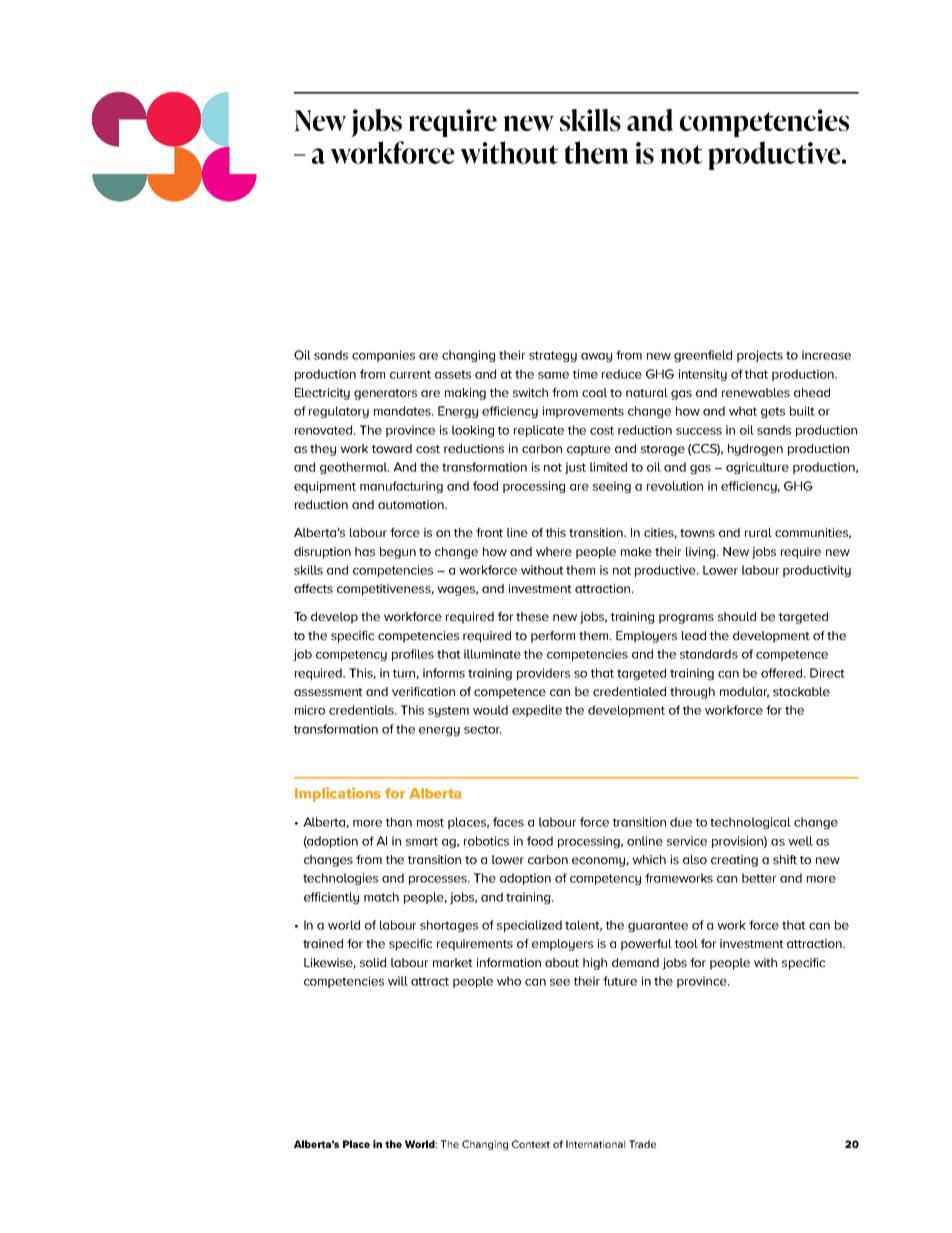 The width and height of the page is (952, 1233). Describe the element at coordinates (759, 878) in the page. I see `better` at that location.
